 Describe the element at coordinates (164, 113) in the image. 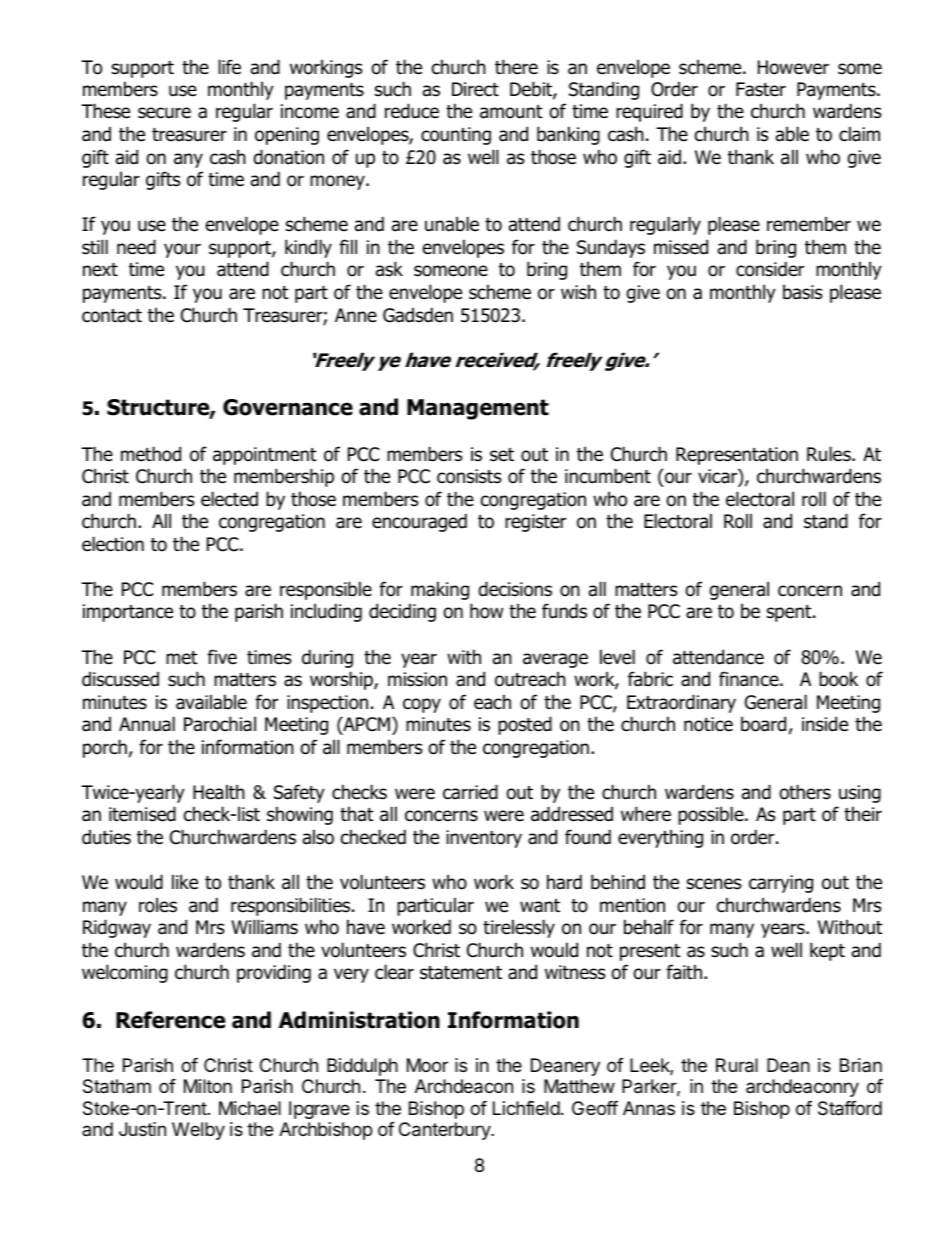

I see `secure` at that location.
